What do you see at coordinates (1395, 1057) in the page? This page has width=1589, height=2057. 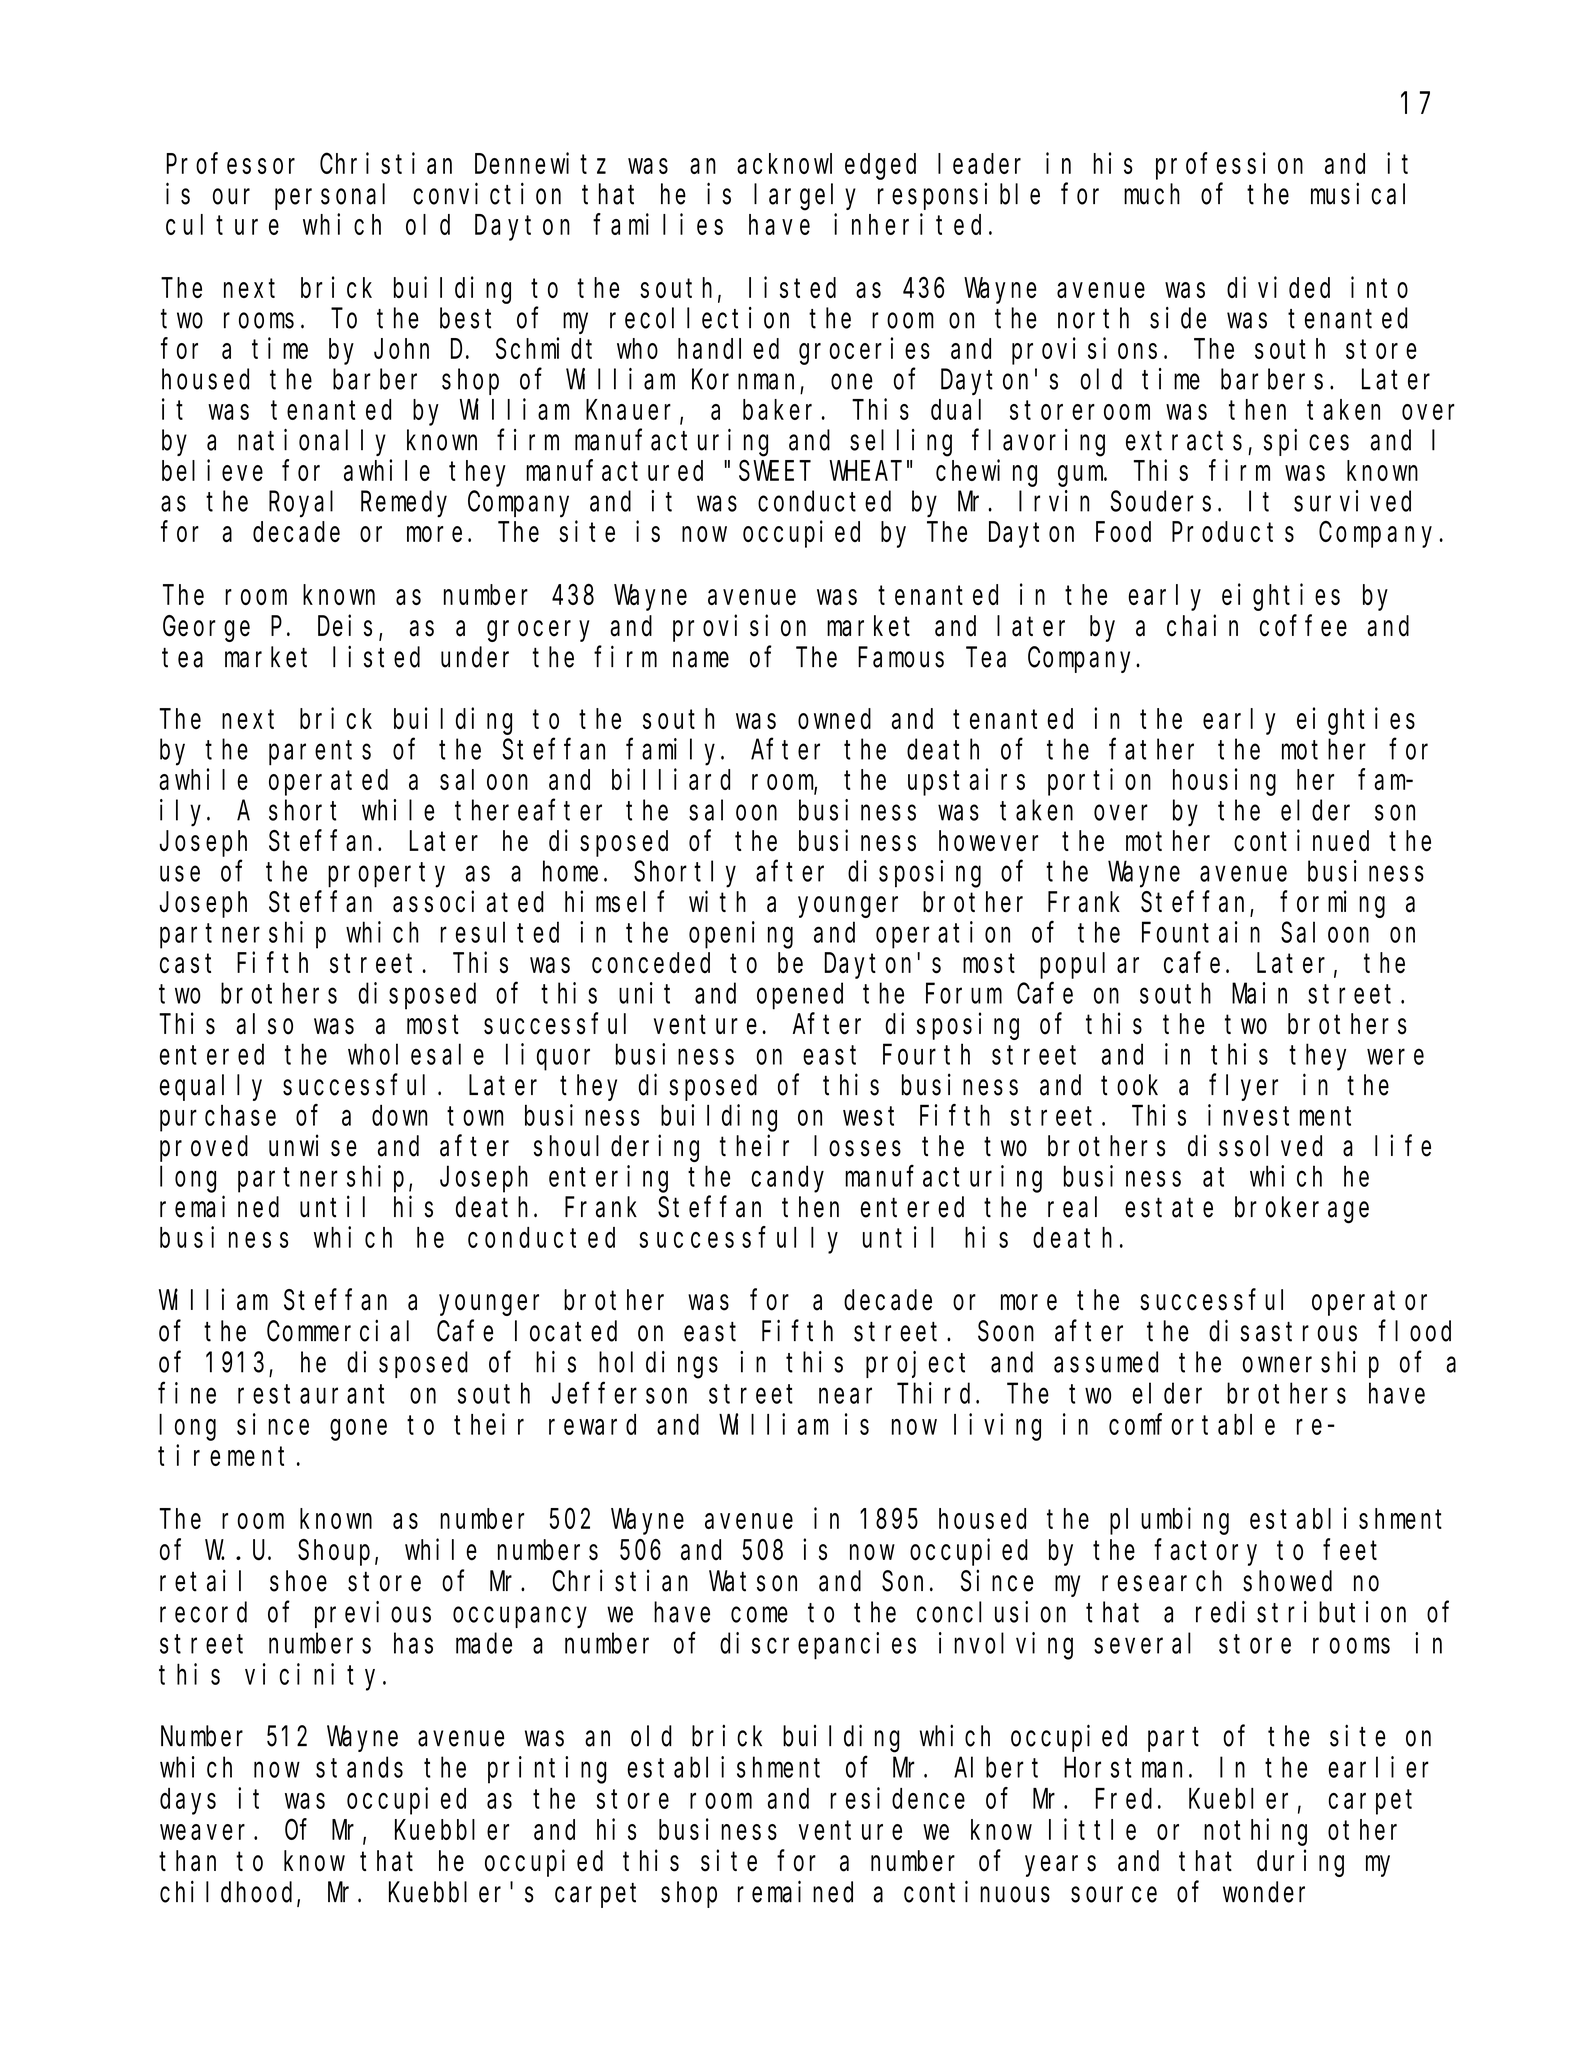 I see `were` at bounding box center [1395, 1057].
